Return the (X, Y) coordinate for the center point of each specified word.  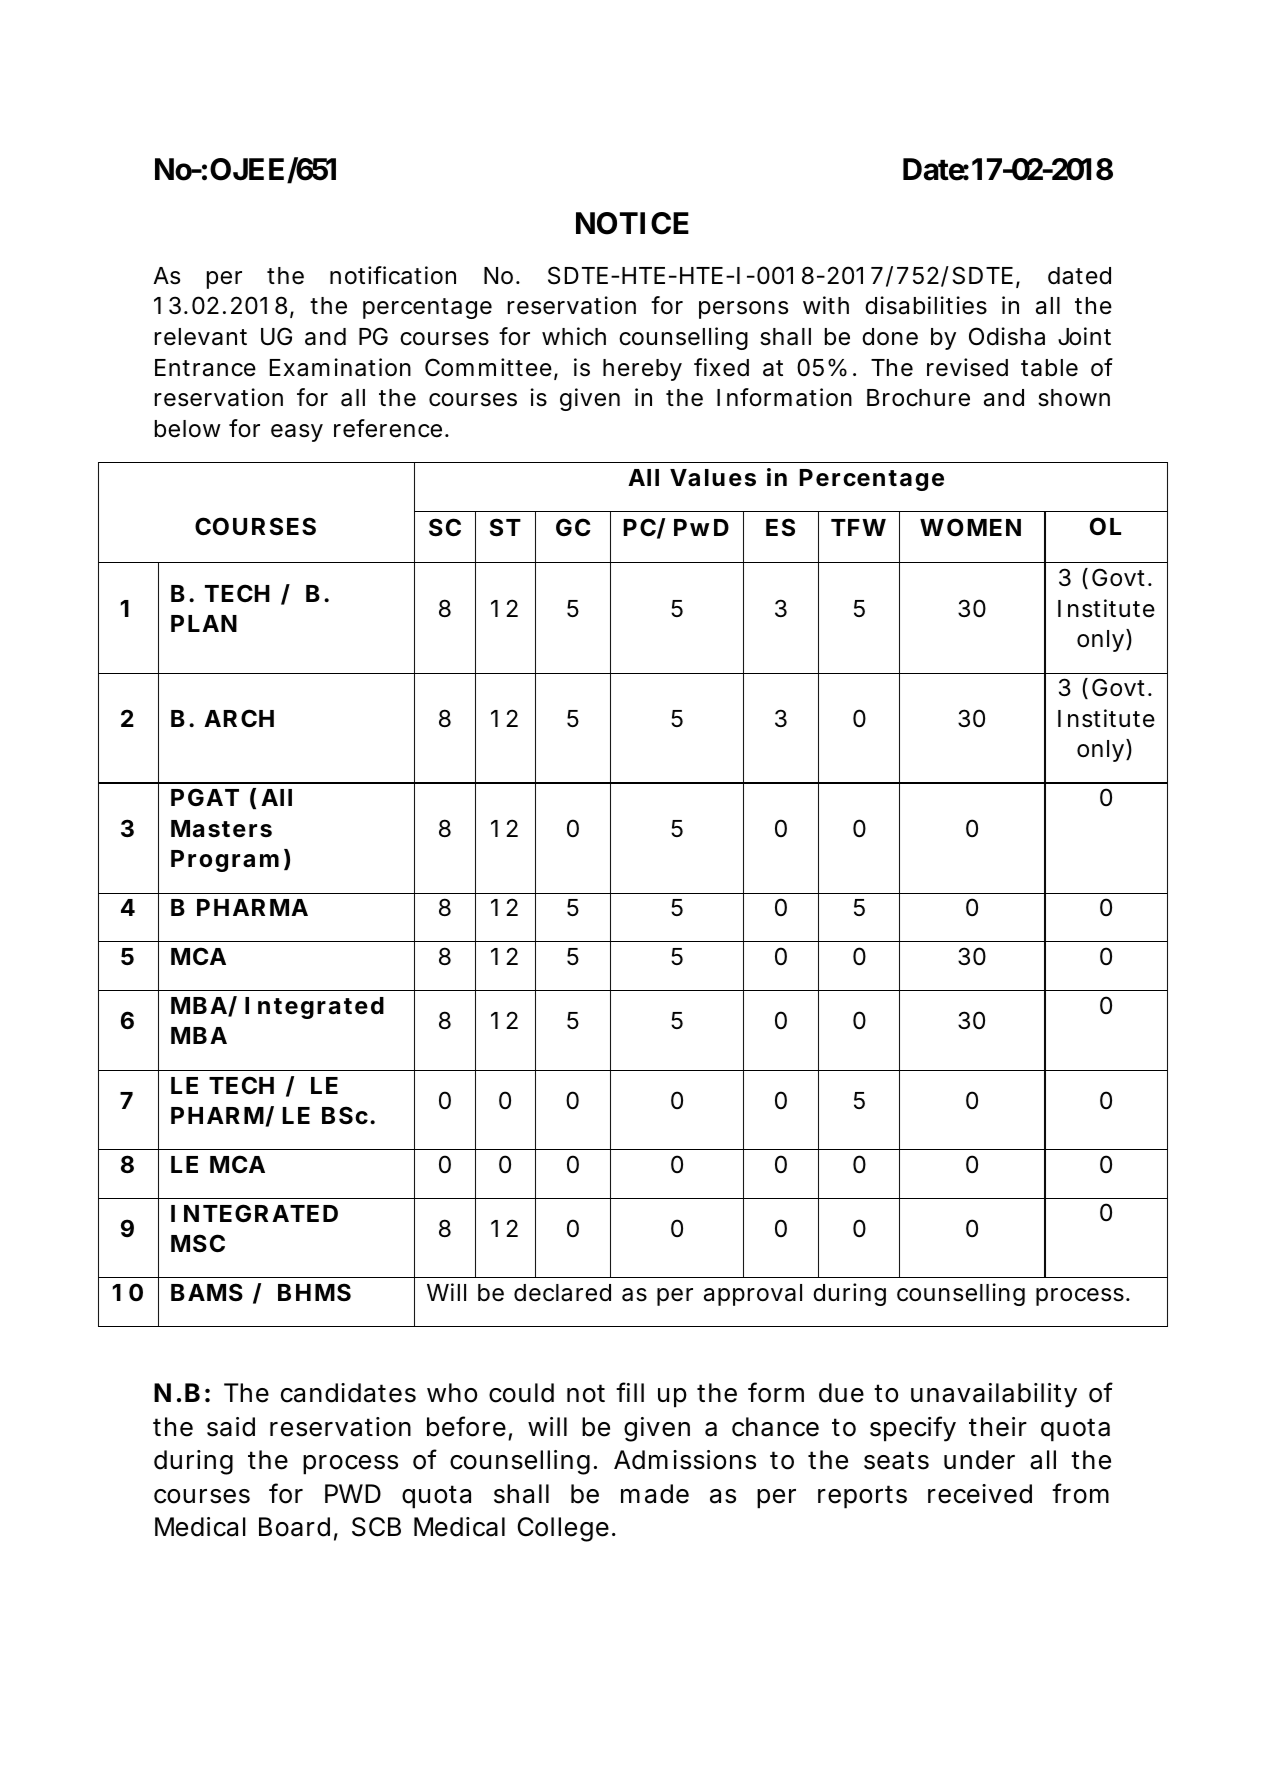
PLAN (204, 623)
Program (225, 861)
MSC (198, 1243)
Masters (221, 829)
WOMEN (970, 527)
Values (713, 478)
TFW (858, 527)
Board (294, 1527)
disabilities (926, 305)
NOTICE (632, 223)
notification (393, 275)
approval (753, 1295)
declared (562, 1293)
